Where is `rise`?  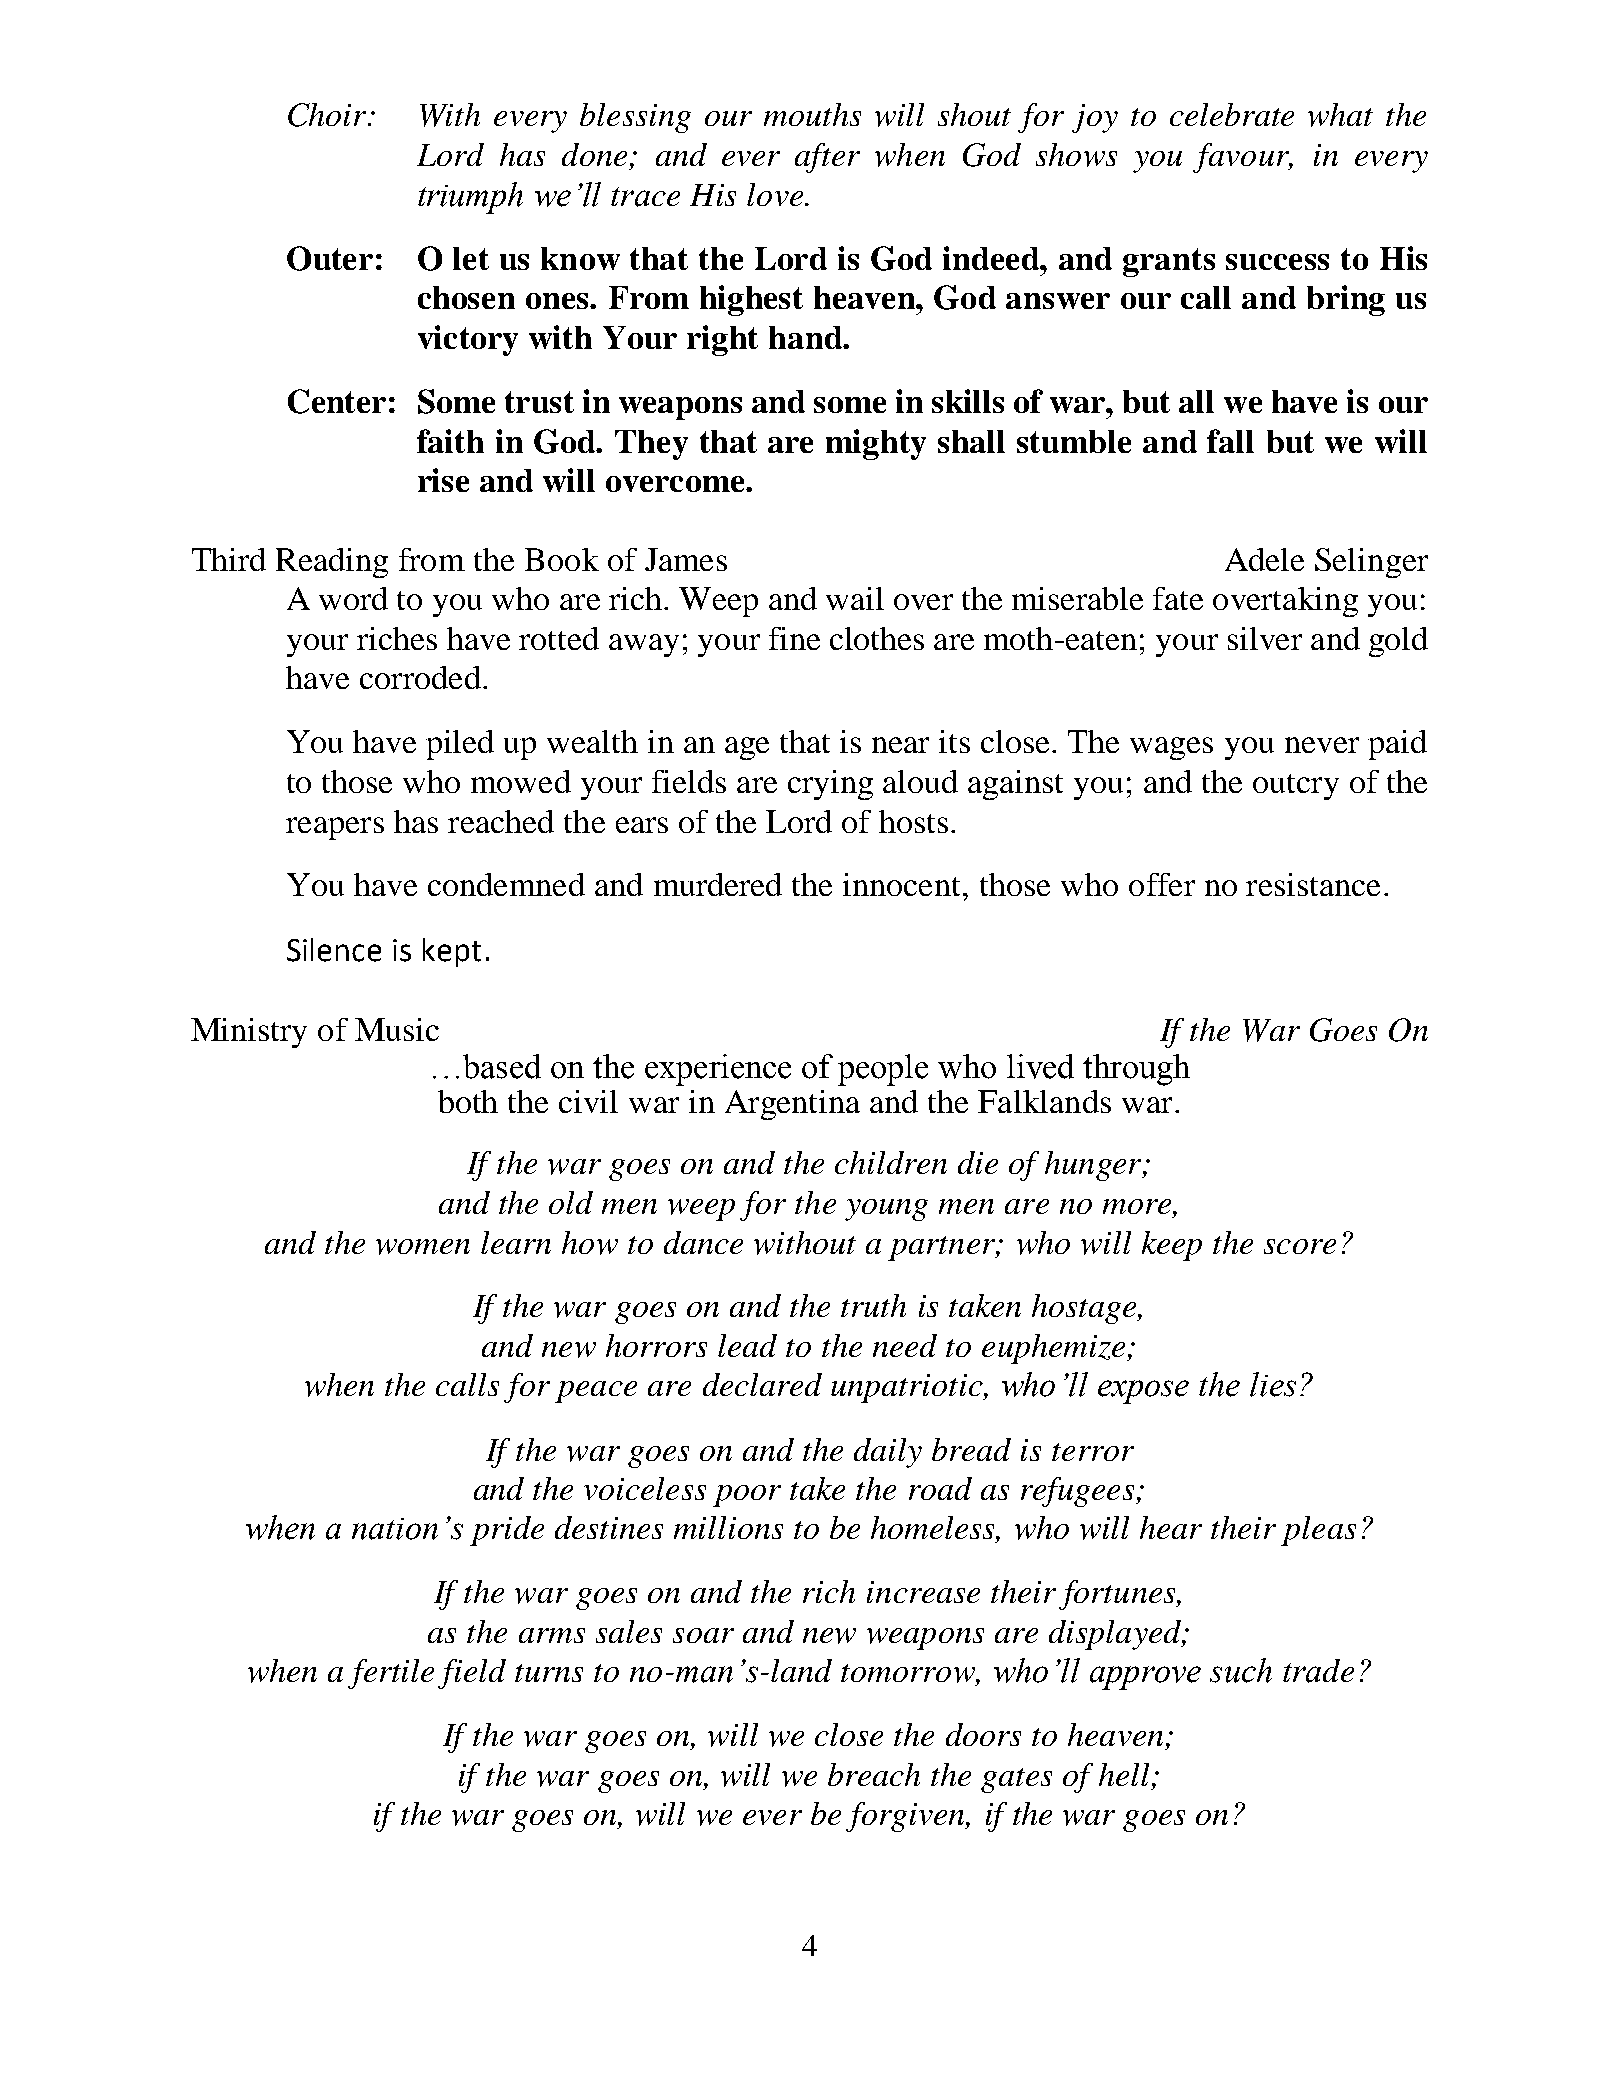 rise is located at coordinates (443, 480).
